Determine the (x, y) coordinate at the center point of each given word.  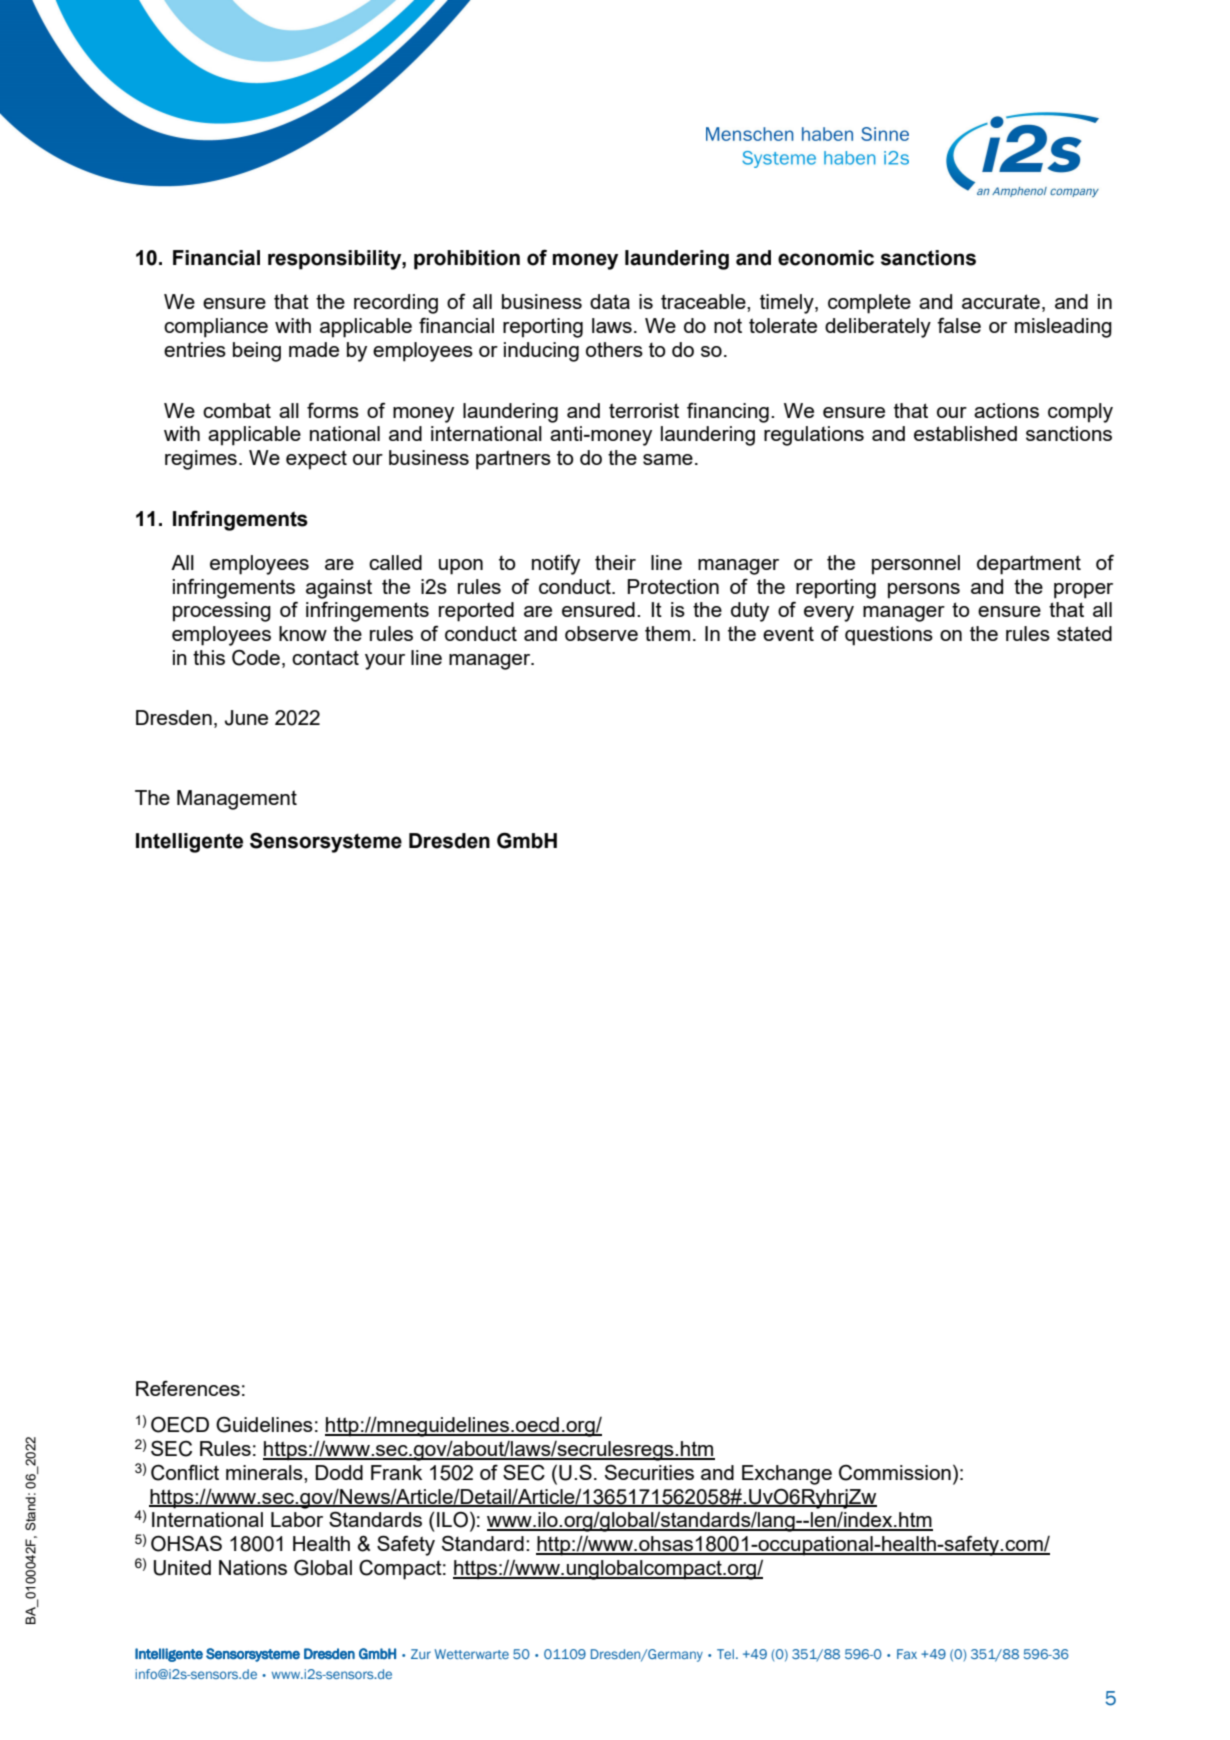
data (610, 301)
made (314, 349)
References (188, 1388)
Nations (253, 1567)
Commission (895, 1473)
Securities (649, 1472)
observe (601, 633)
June (246, 718)
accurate (1001, 301)
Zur (421, 1654)
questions (889, 636)
